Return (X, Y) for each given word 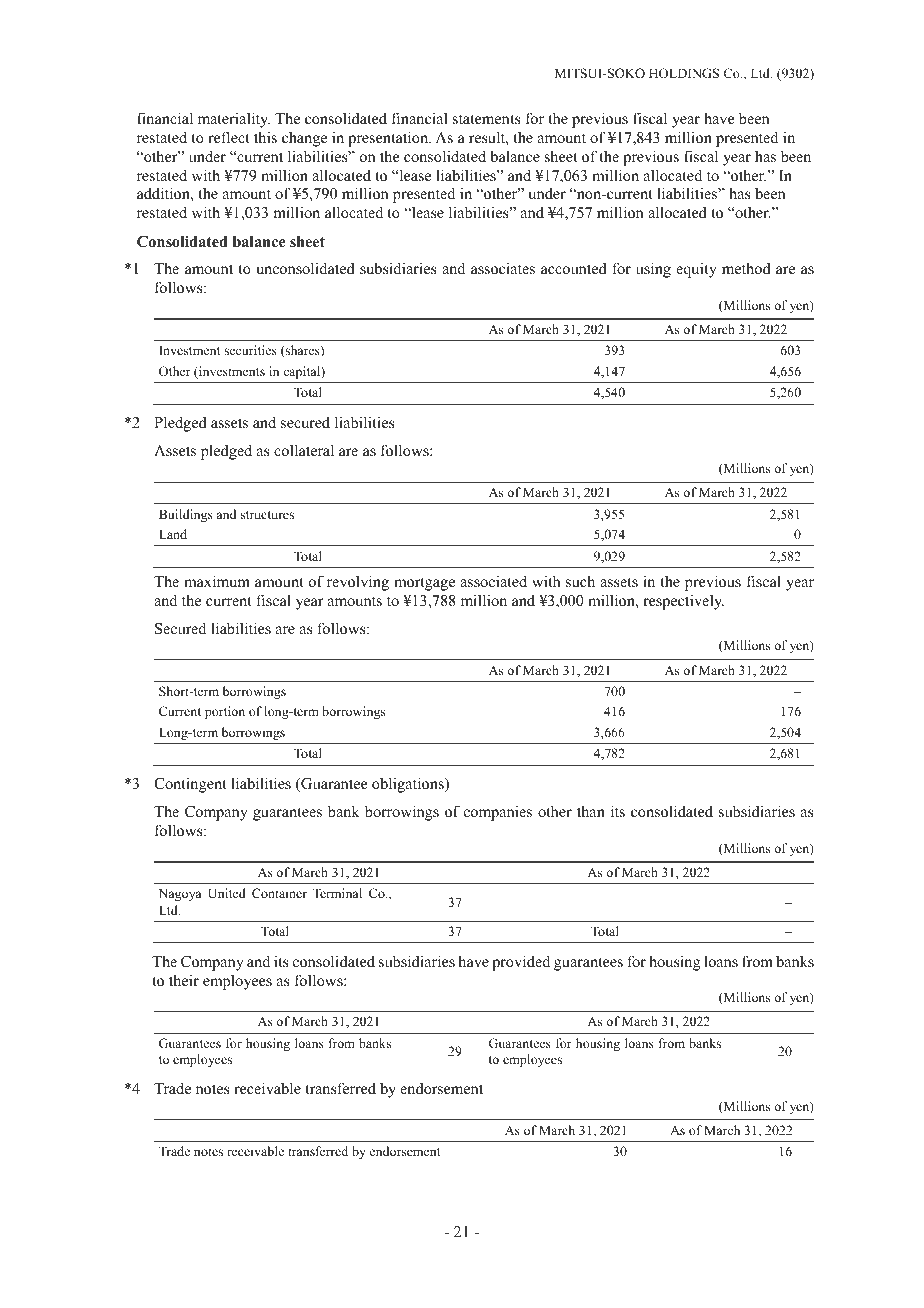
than (591, 811)
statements (487, 119)
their (184, 980)
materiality (234, 120)
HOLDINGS (684, 73)
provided (521, 963)
